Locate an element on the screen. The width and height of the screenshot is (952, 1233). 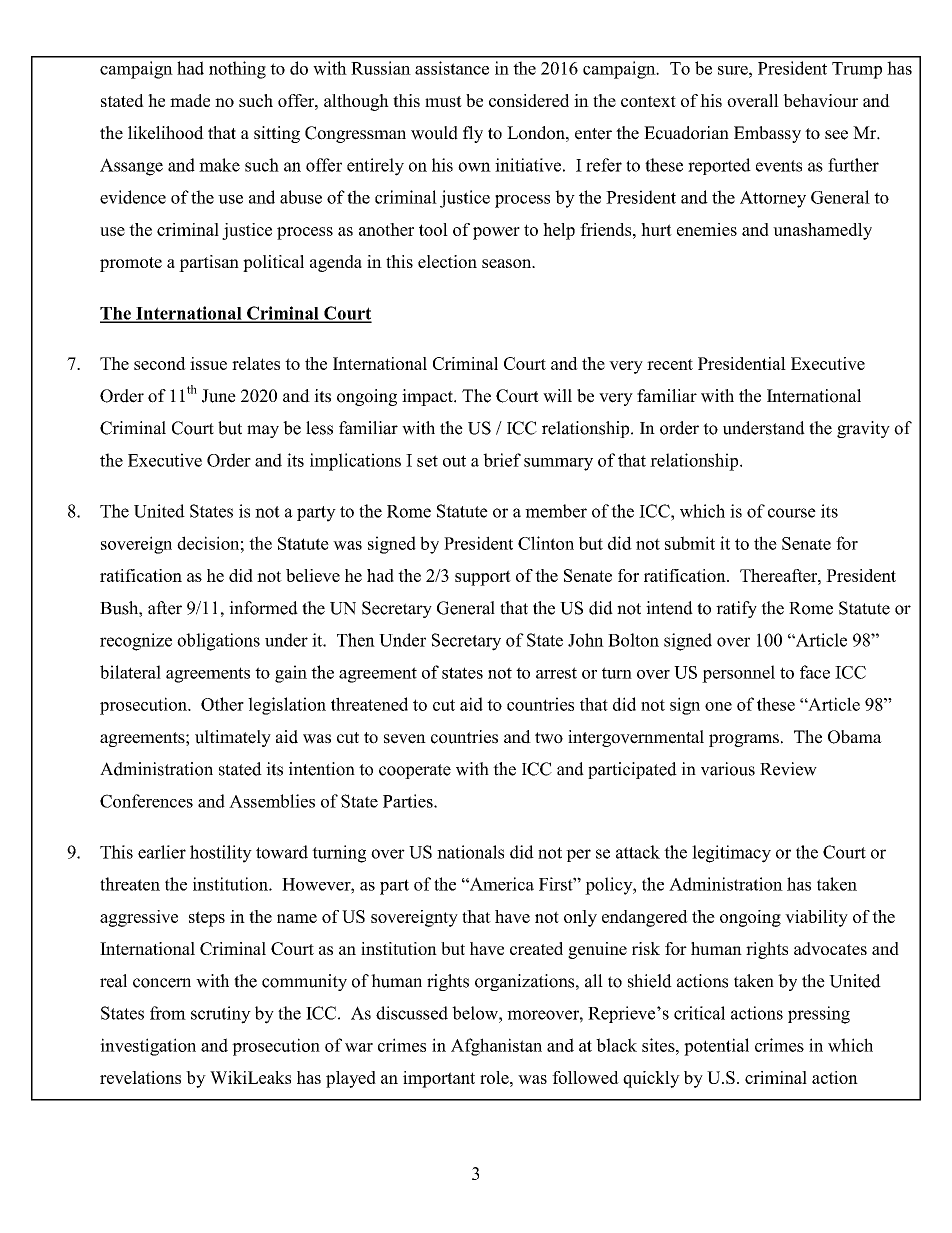
recent is located at coordinates (670, 364).
